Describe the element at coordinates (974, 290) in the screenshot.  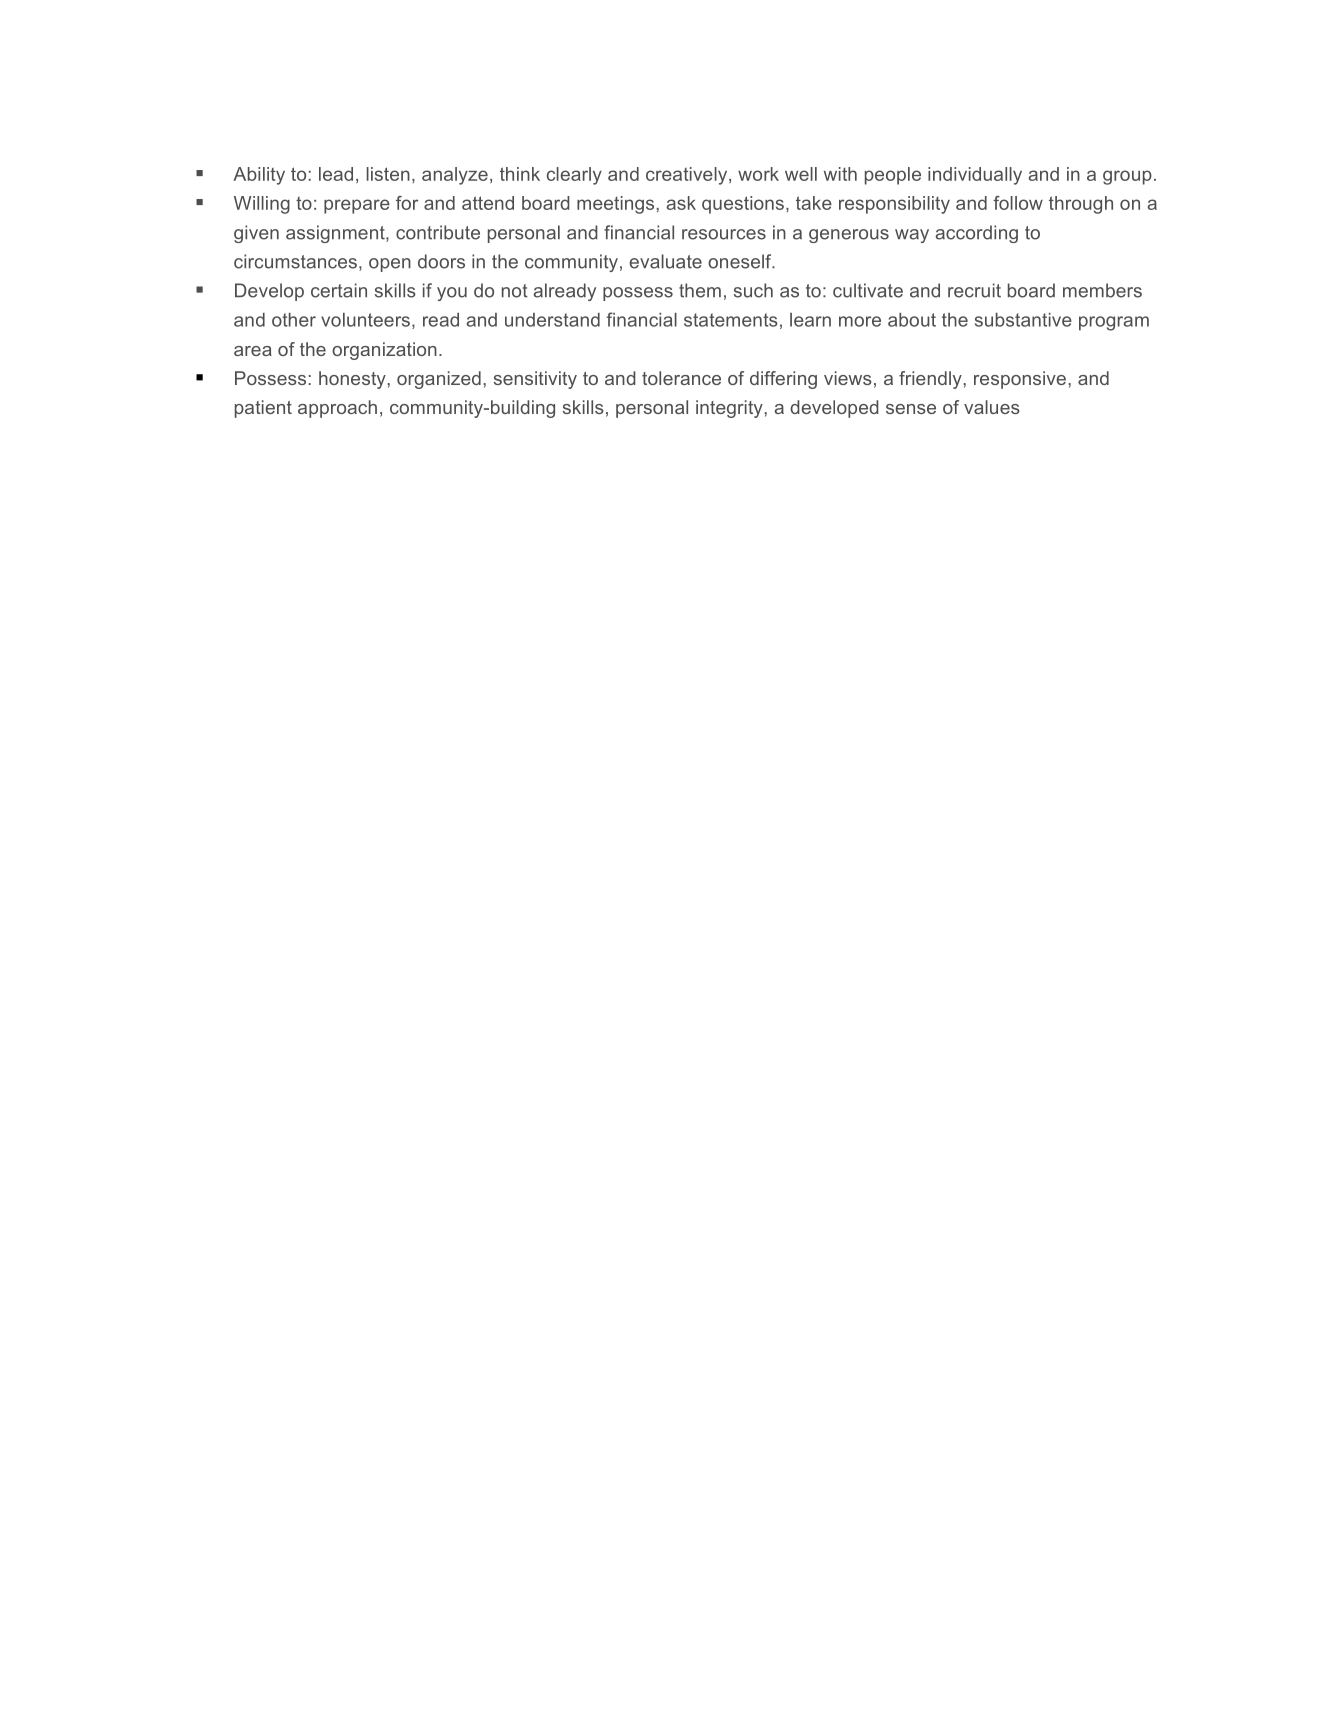
I see `recruit` at that location.
